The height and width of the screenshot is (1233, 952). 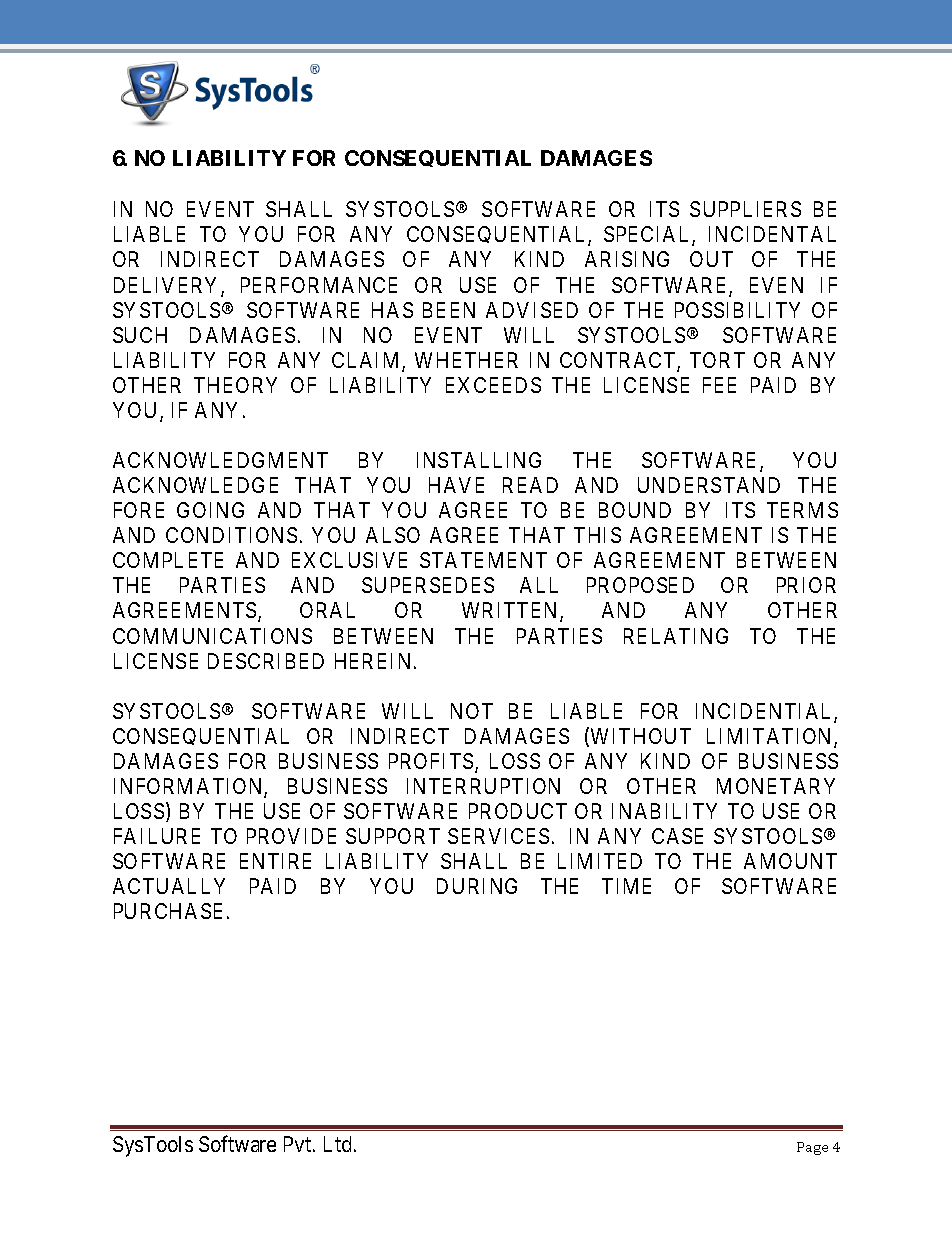 What do you see at coordinates (709, 485) in the screenshot?
I see `UNDERSTAND` at bounding box center [709, 485].
